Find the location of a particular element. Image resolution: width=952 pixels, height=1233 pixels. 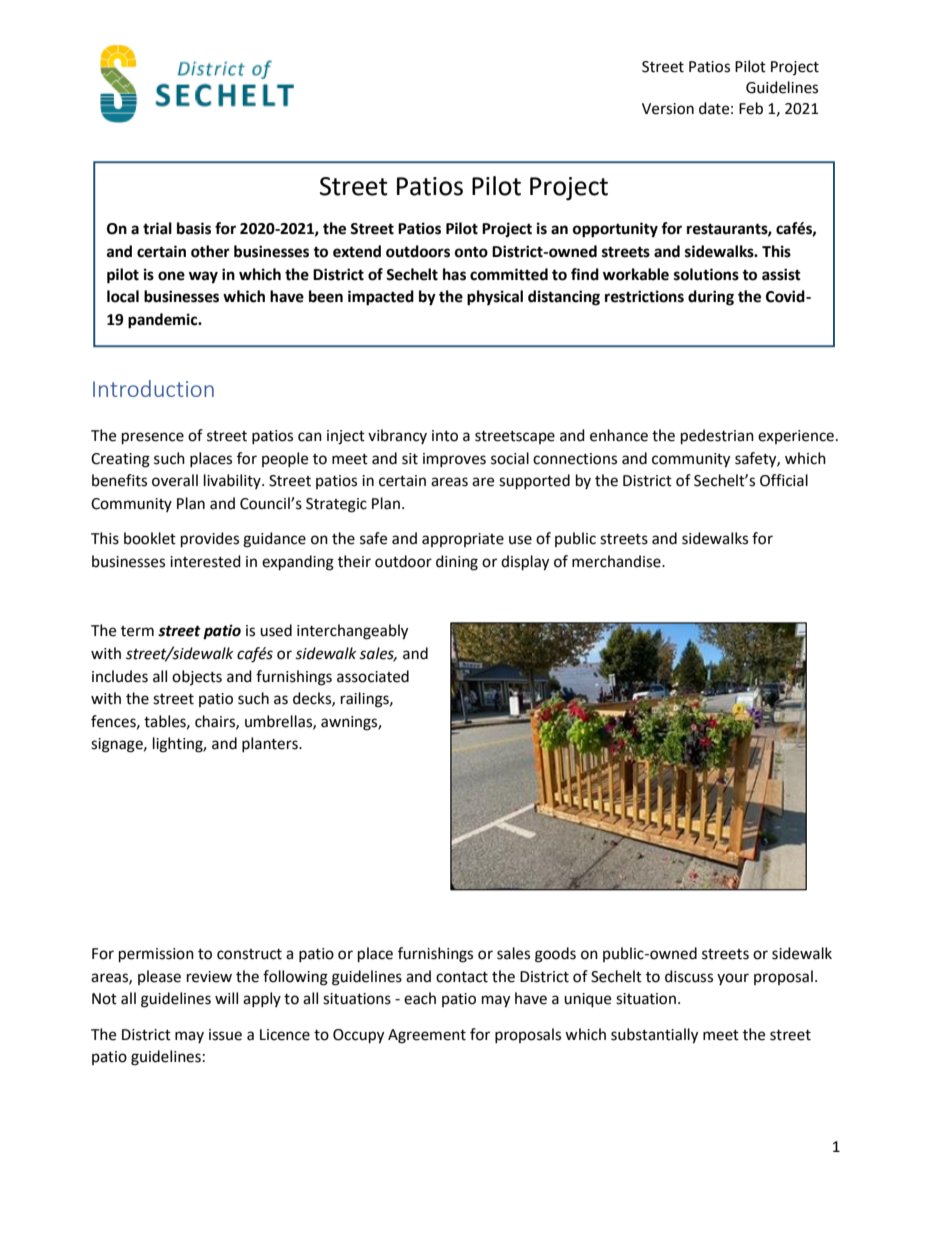

each is located at coordinates (420, 998).
